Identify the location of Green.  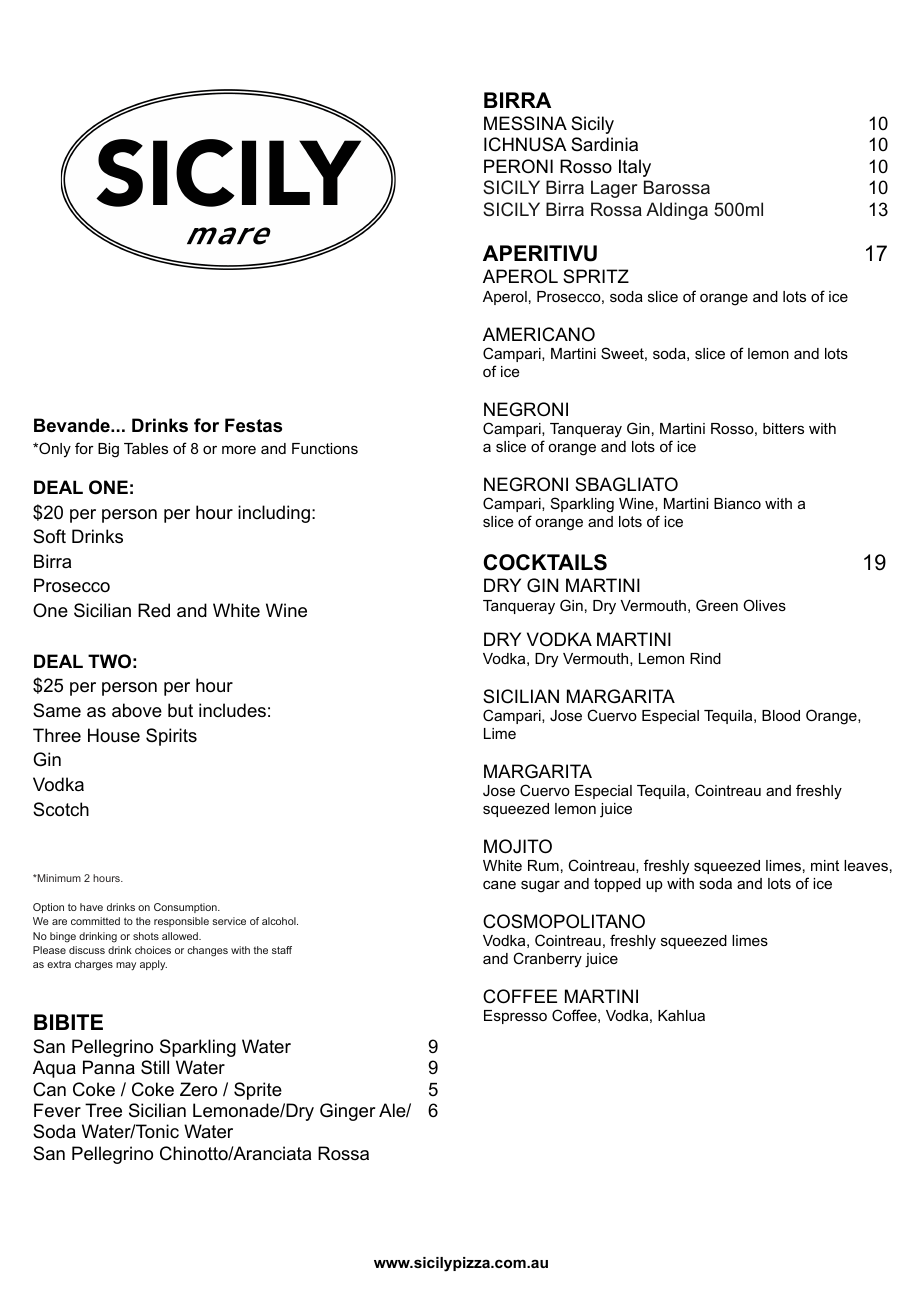
(717, 605).
